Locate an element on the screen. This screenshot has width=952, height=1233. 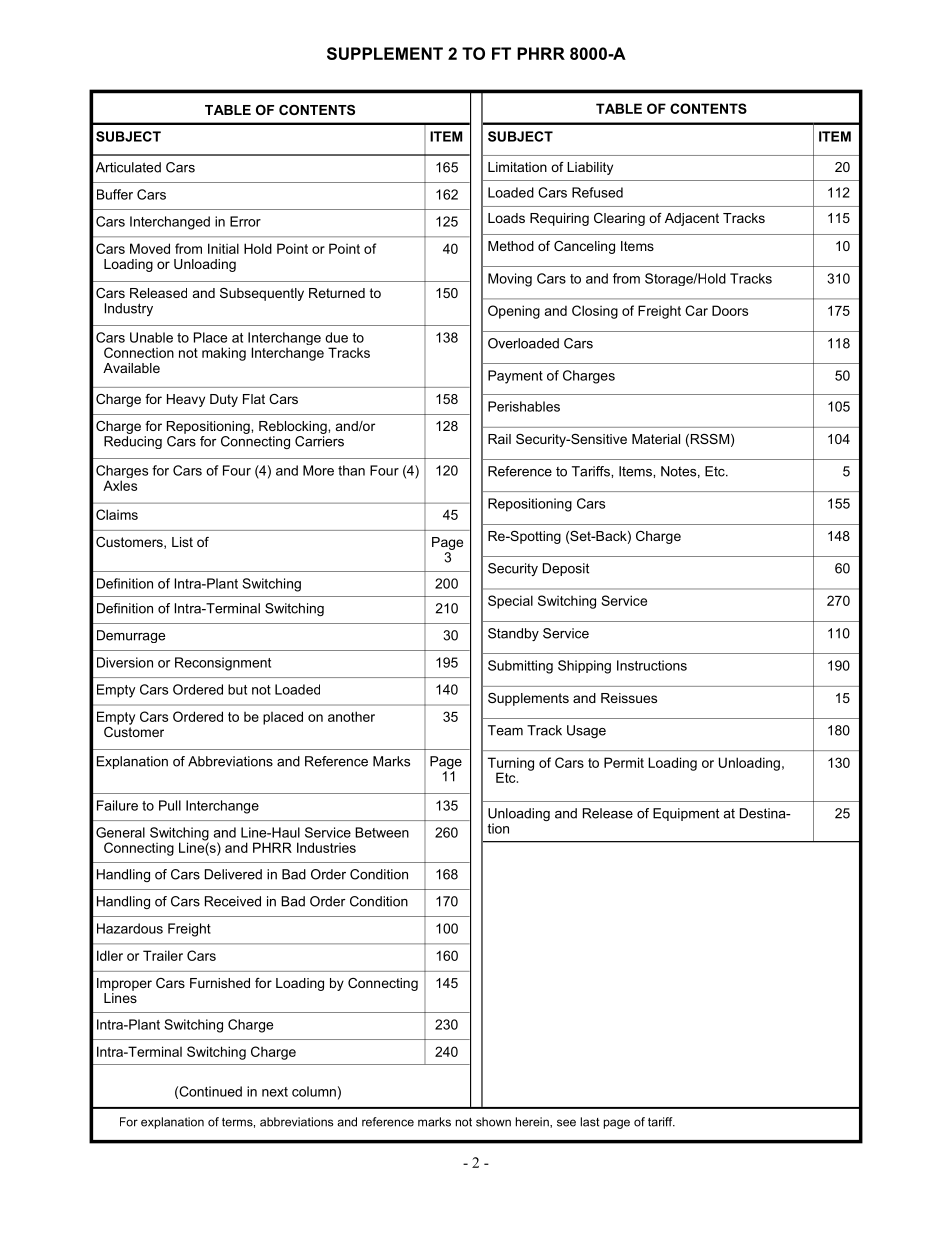
Equipment is located at coordinates (686, 814).
